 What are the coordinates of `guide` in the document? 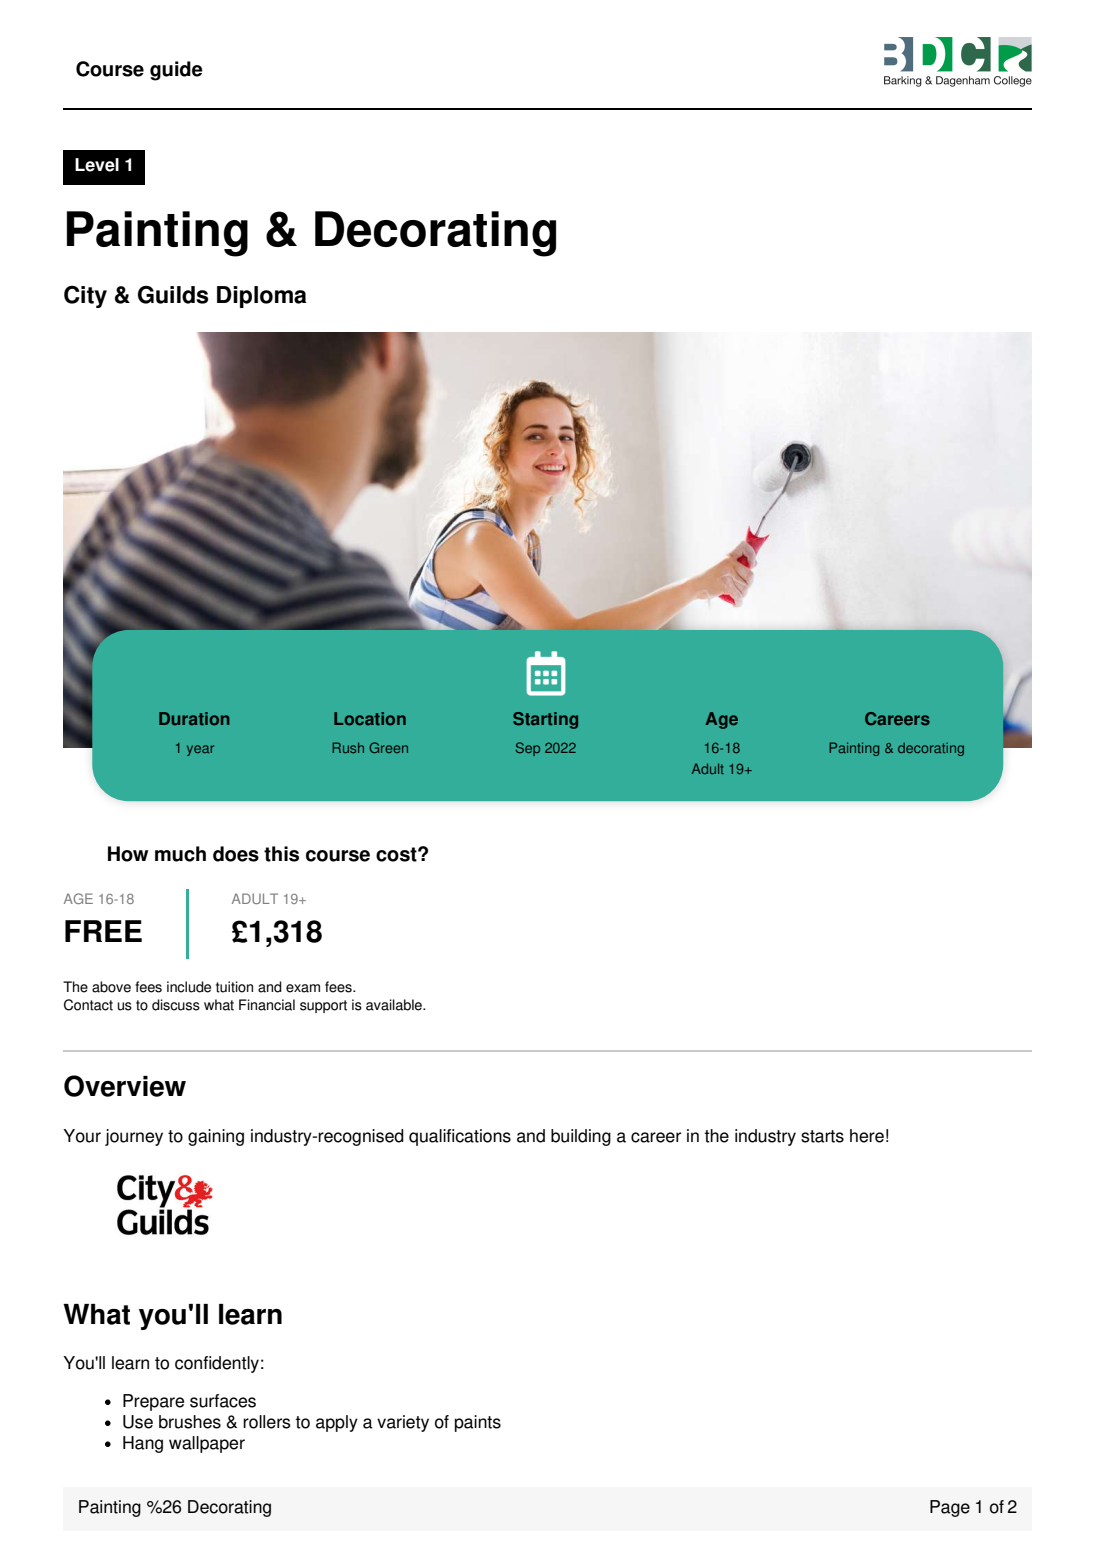 It's located at (176, 71).
